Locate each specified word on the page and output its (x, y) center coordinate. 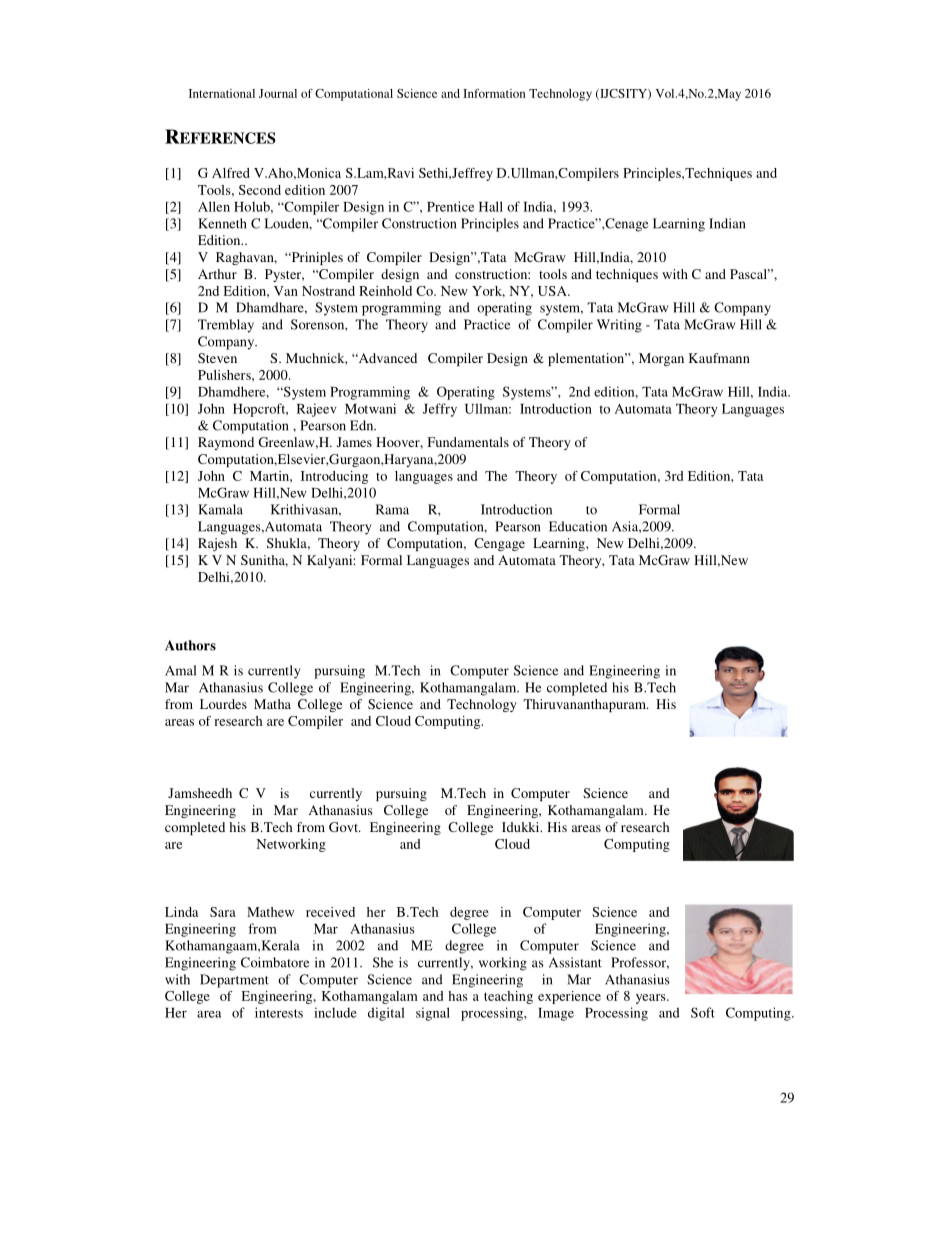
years (652, 999)
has (457, 996)
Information (494, 93)
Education (578, 526)
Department (234, 981)
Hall (491, 206)
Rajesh (217, 544)
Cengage (499, 544)
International (222, 93)
